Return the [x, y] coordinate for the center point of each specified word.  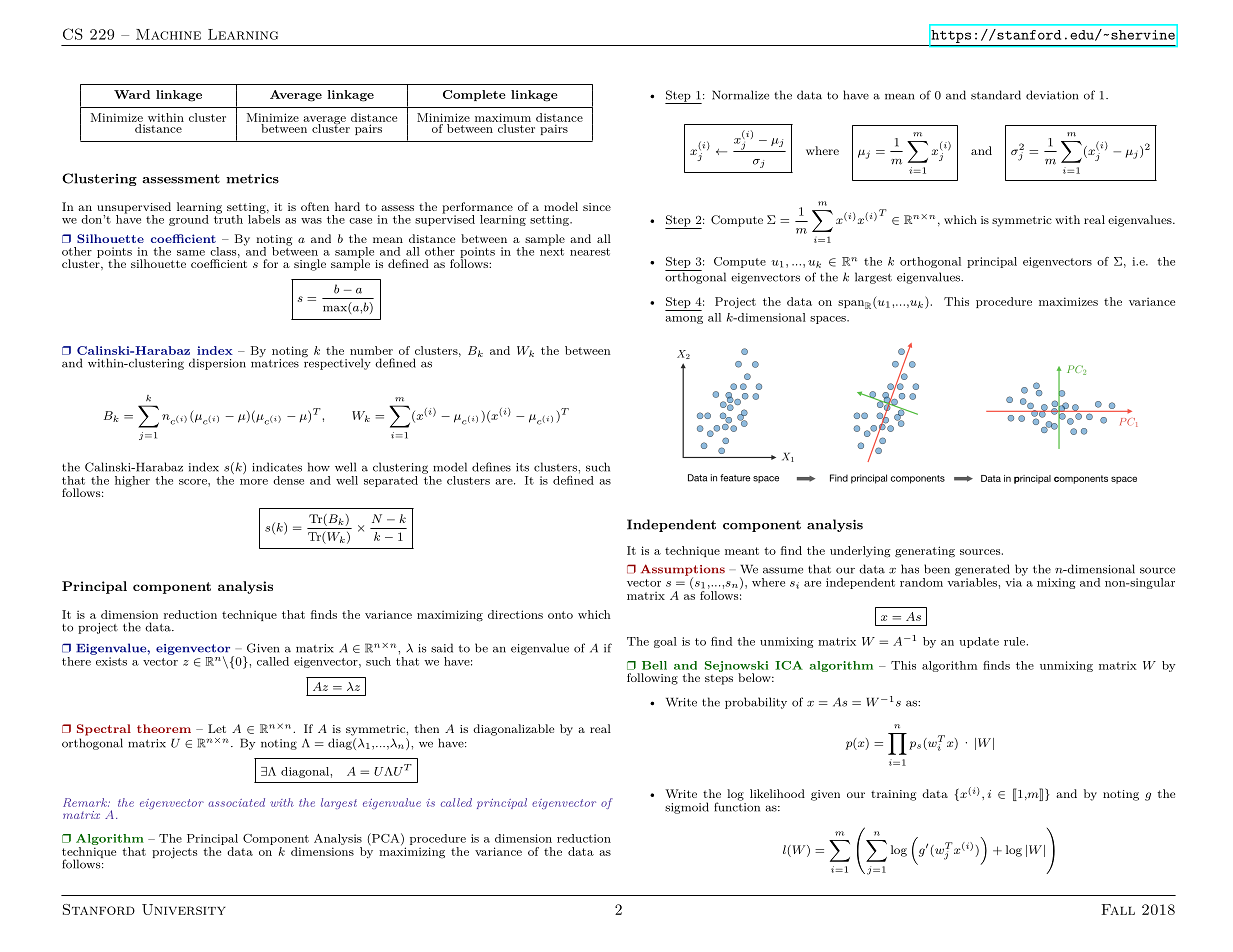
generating [925, 552]
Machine [168, 34]
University [184, 909]
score [194, 482]
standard [996, 95]
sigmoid [687, 808]
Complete [474, 95]
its [522, 467]
